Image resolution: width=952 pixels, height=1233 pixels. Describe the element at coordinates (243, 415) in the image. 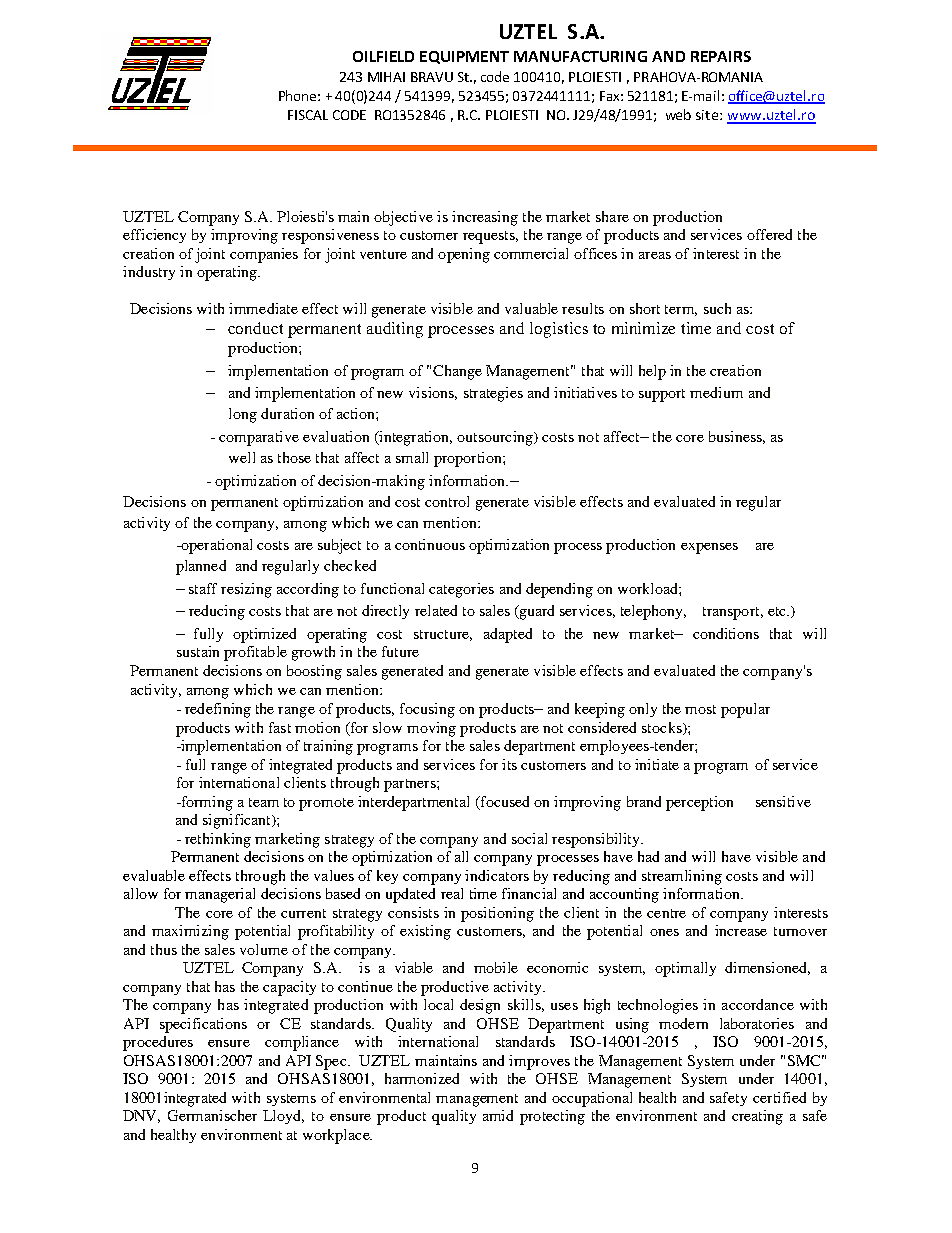

I see `long` at that location.
